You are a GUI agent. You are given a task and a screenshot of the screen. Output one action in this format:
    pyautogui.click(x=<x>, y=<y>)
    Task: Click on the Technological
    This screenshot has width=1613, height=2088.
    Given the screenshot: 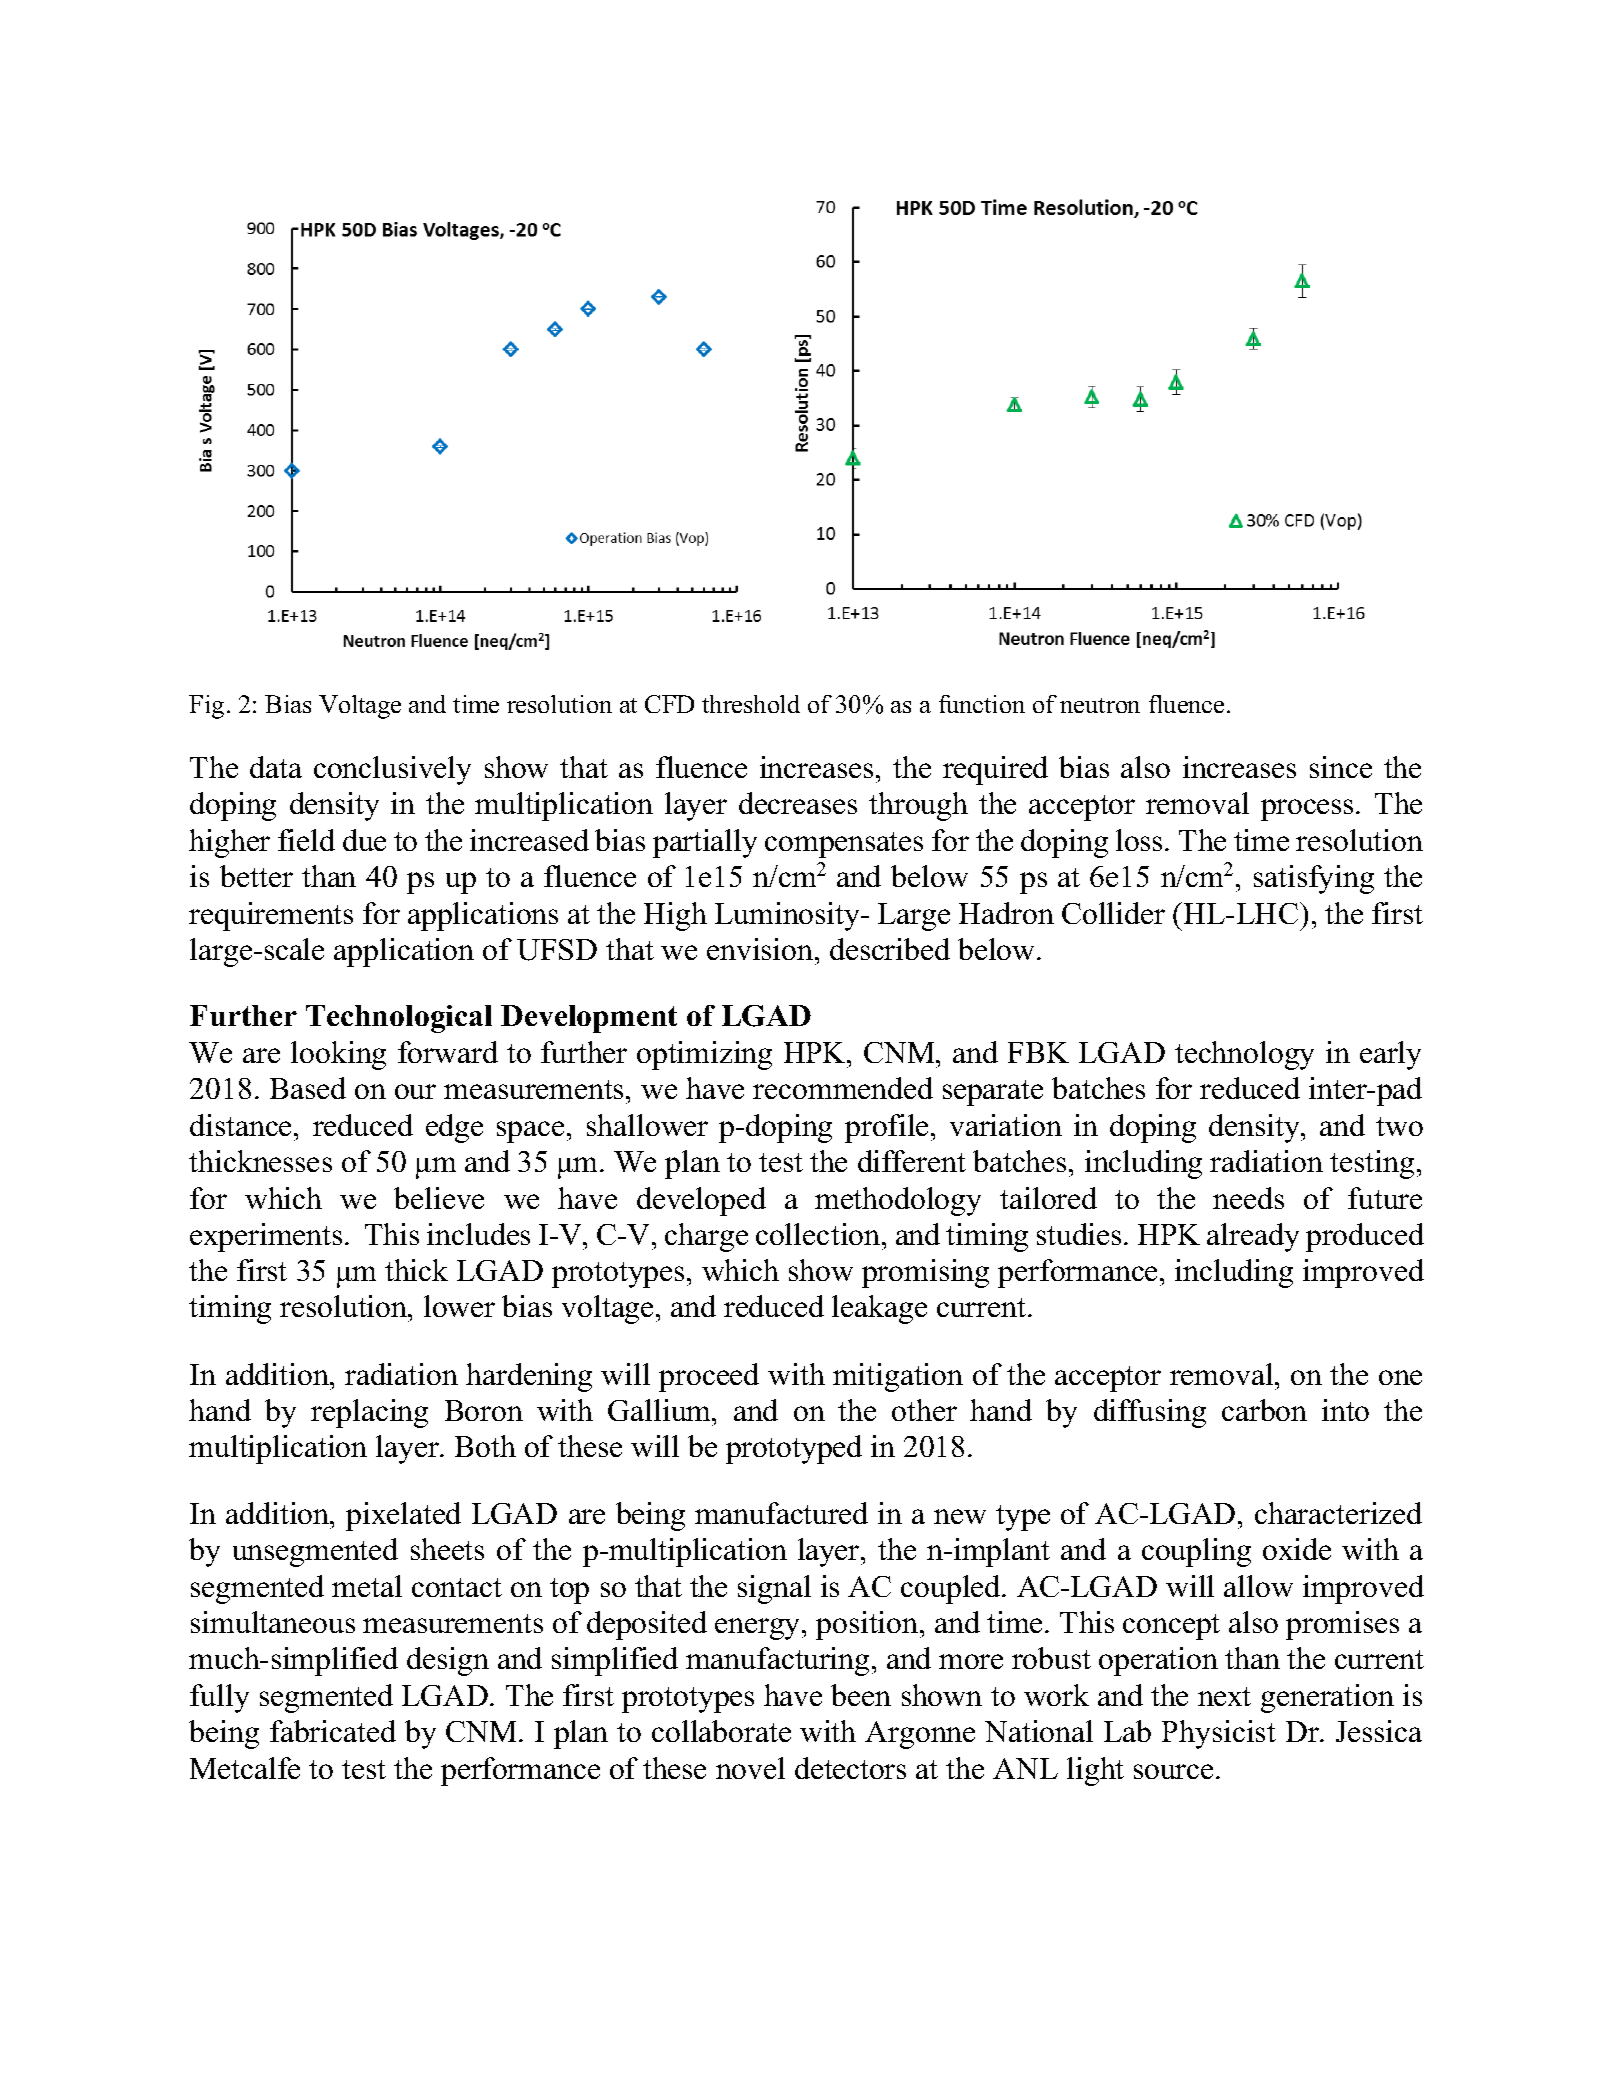 What is the action you would take?
    pyautogui.click(x=399, y=1019)
